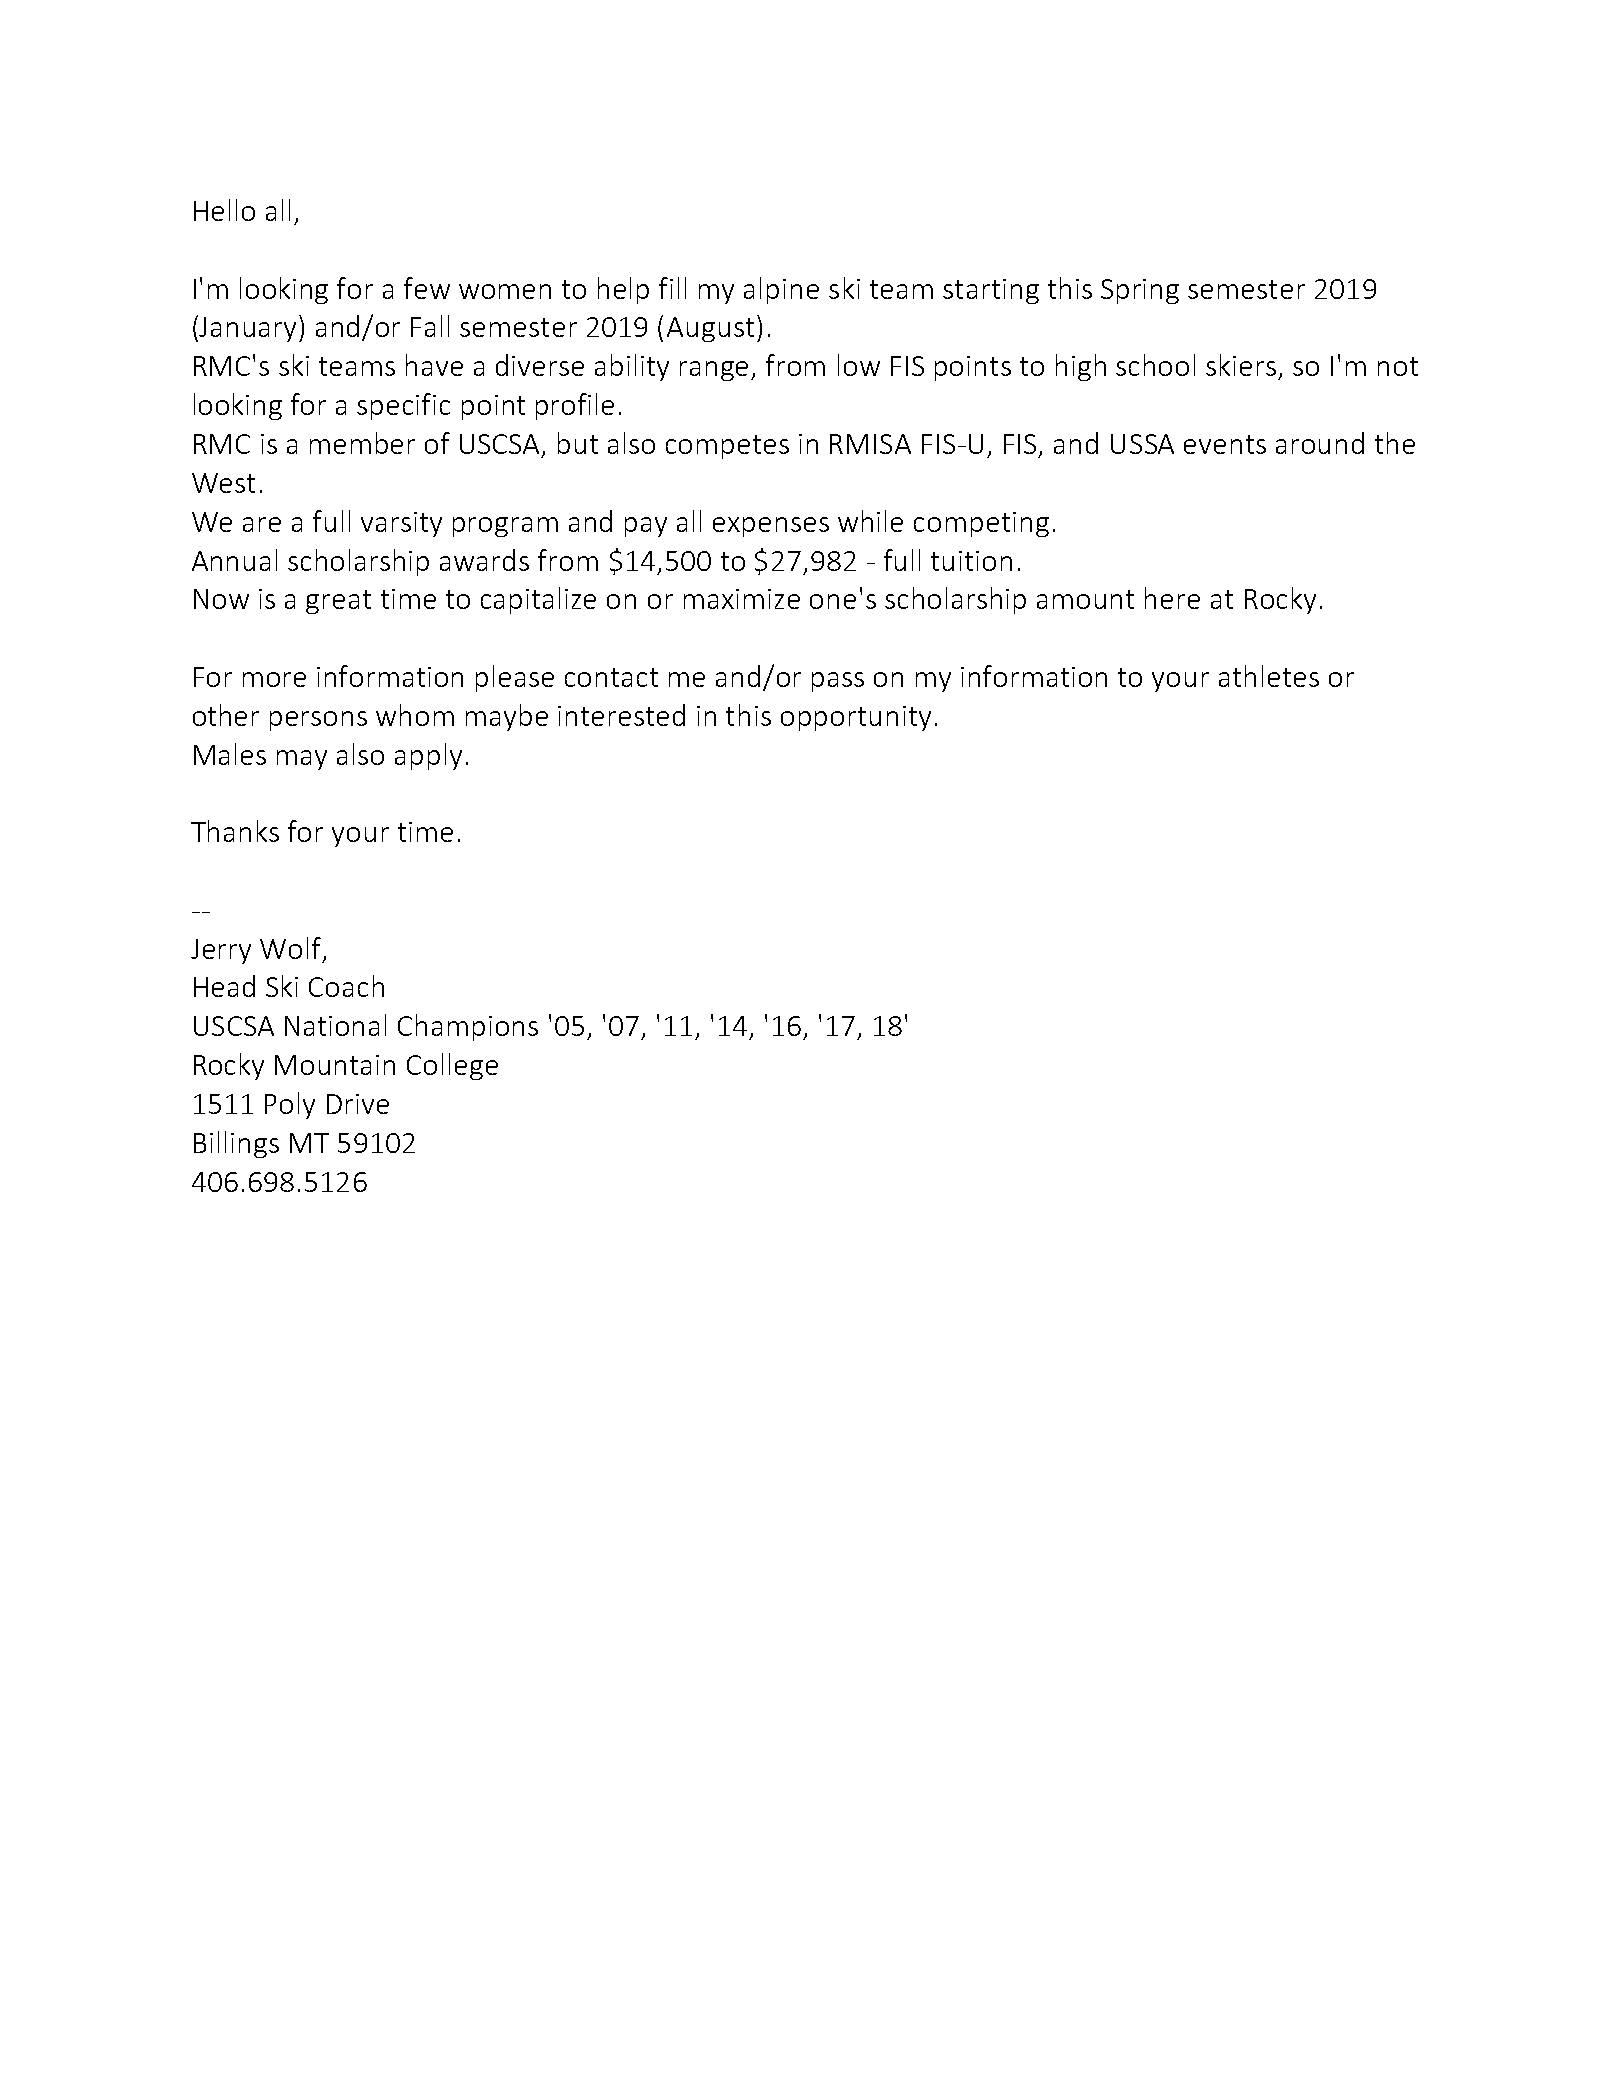 This document has width=1622, height=2099. I want to click on Spring, so click(1140, 291).
